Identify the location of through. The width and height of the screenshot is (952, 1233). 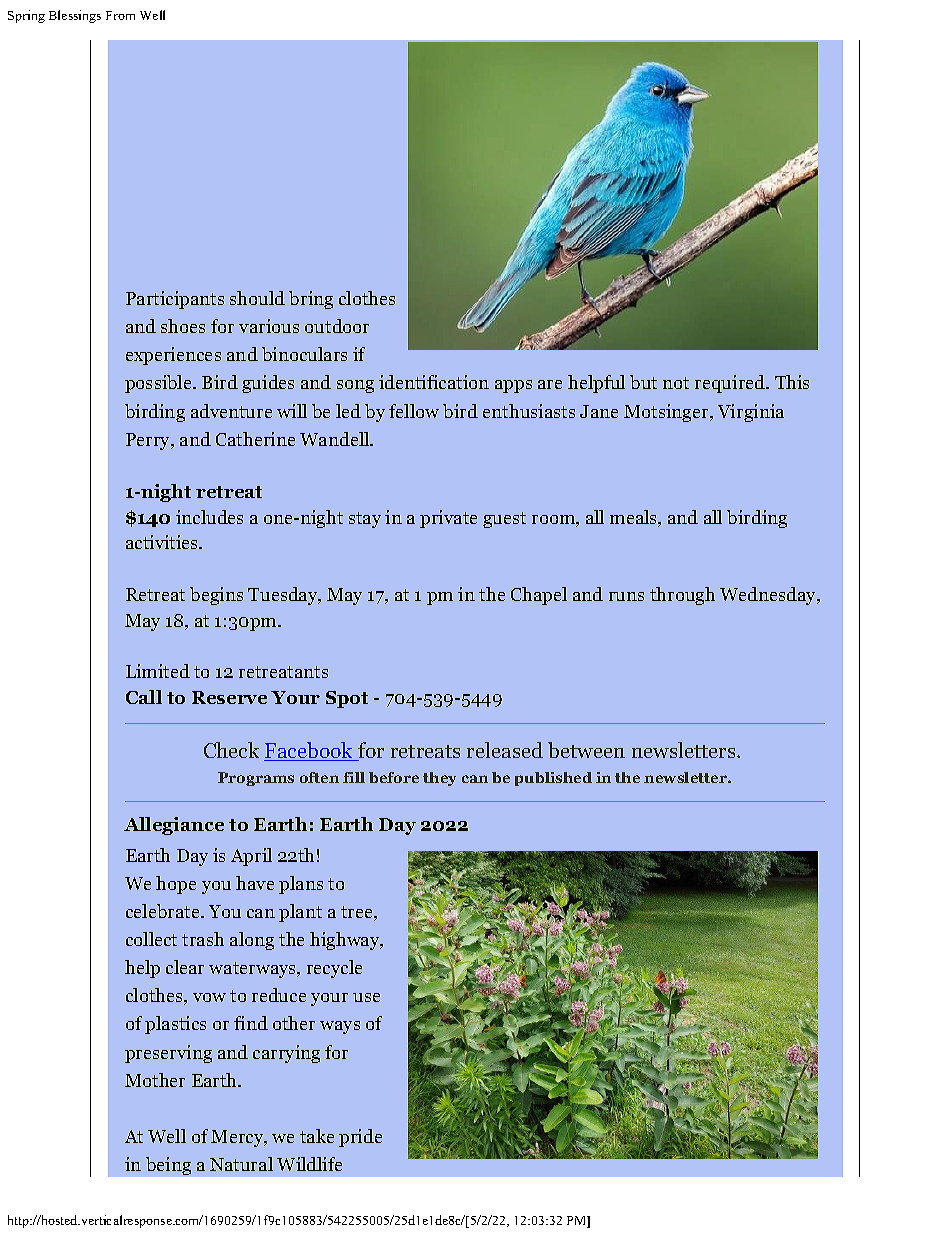
(682, 596).
